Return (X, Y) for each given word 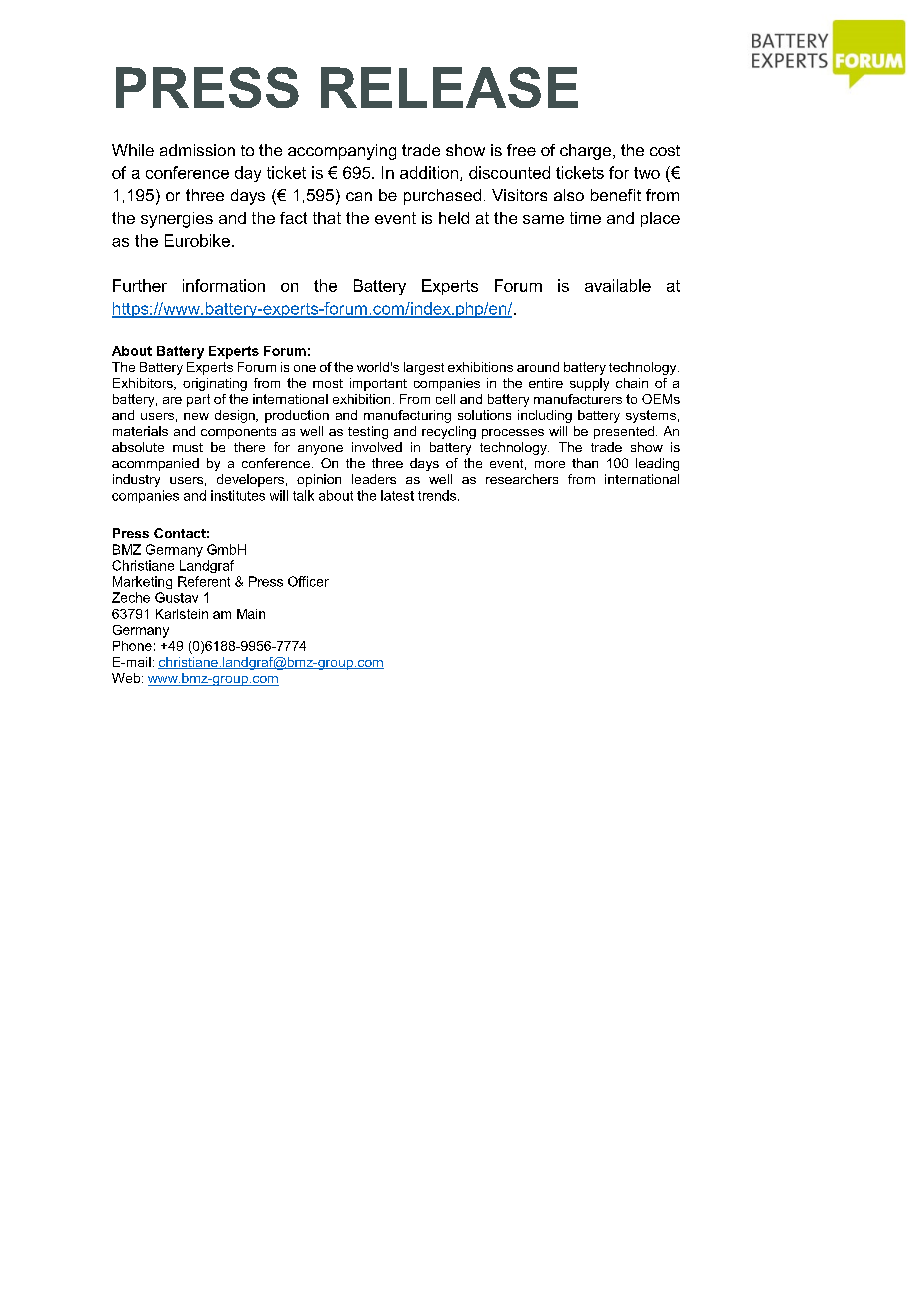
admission (197, 150)
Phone (132, 646)
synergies (177, 220)
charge (587, 152)
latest (397, 495)
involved (377, 447)
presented (624, 432)
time (585, 218)
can (359, 196)
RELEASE (449, 87)
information (224, 285)
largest (424, 368)
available (618, 285)
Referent (204, 581)
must (188, 447)
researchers (522, 479)
